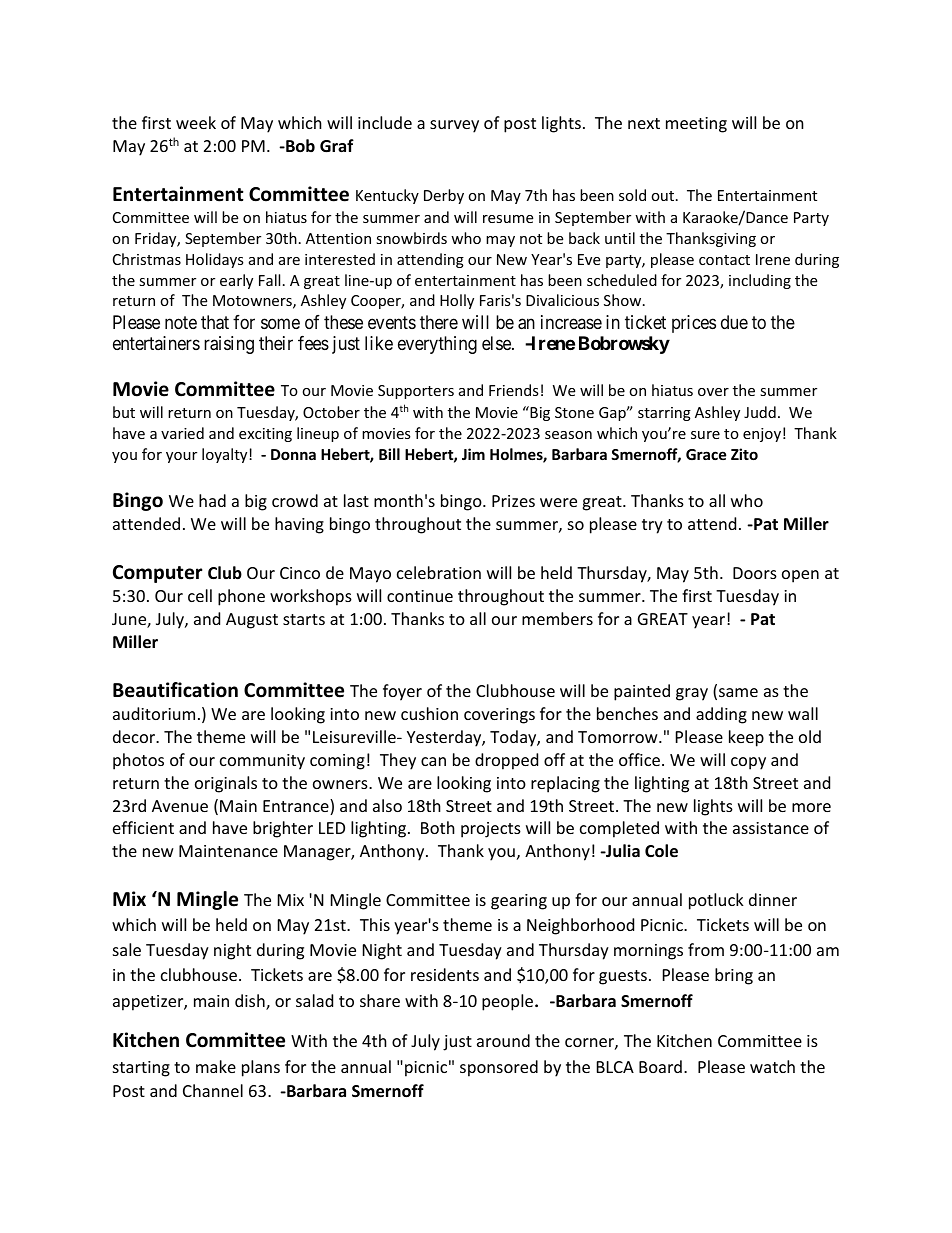 This page has height=1233, width=952. I want to click on make, so click(216, 1066).
